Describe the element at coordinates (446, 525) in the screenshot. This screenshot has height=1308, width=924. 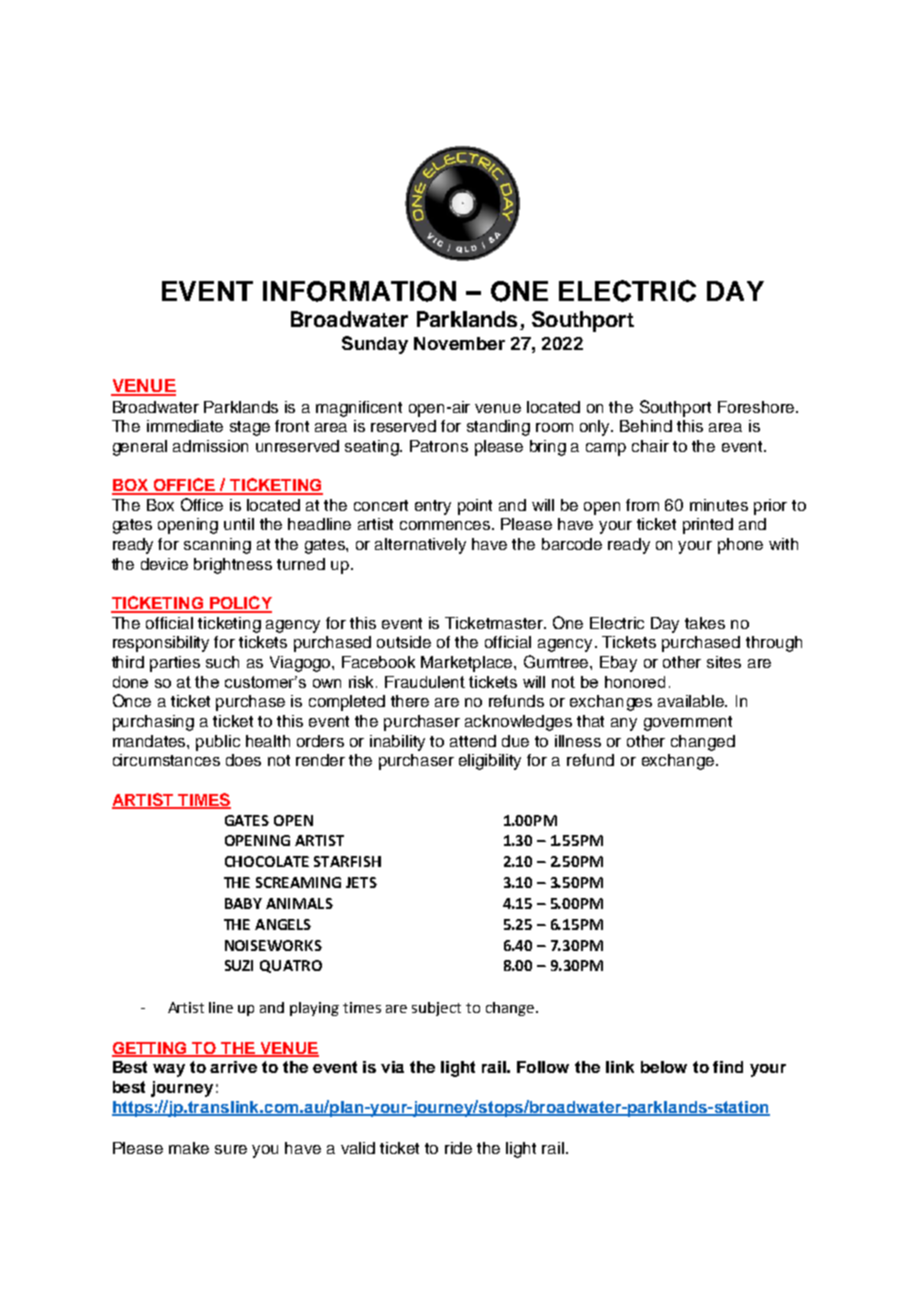
I see `commences` at that location.
